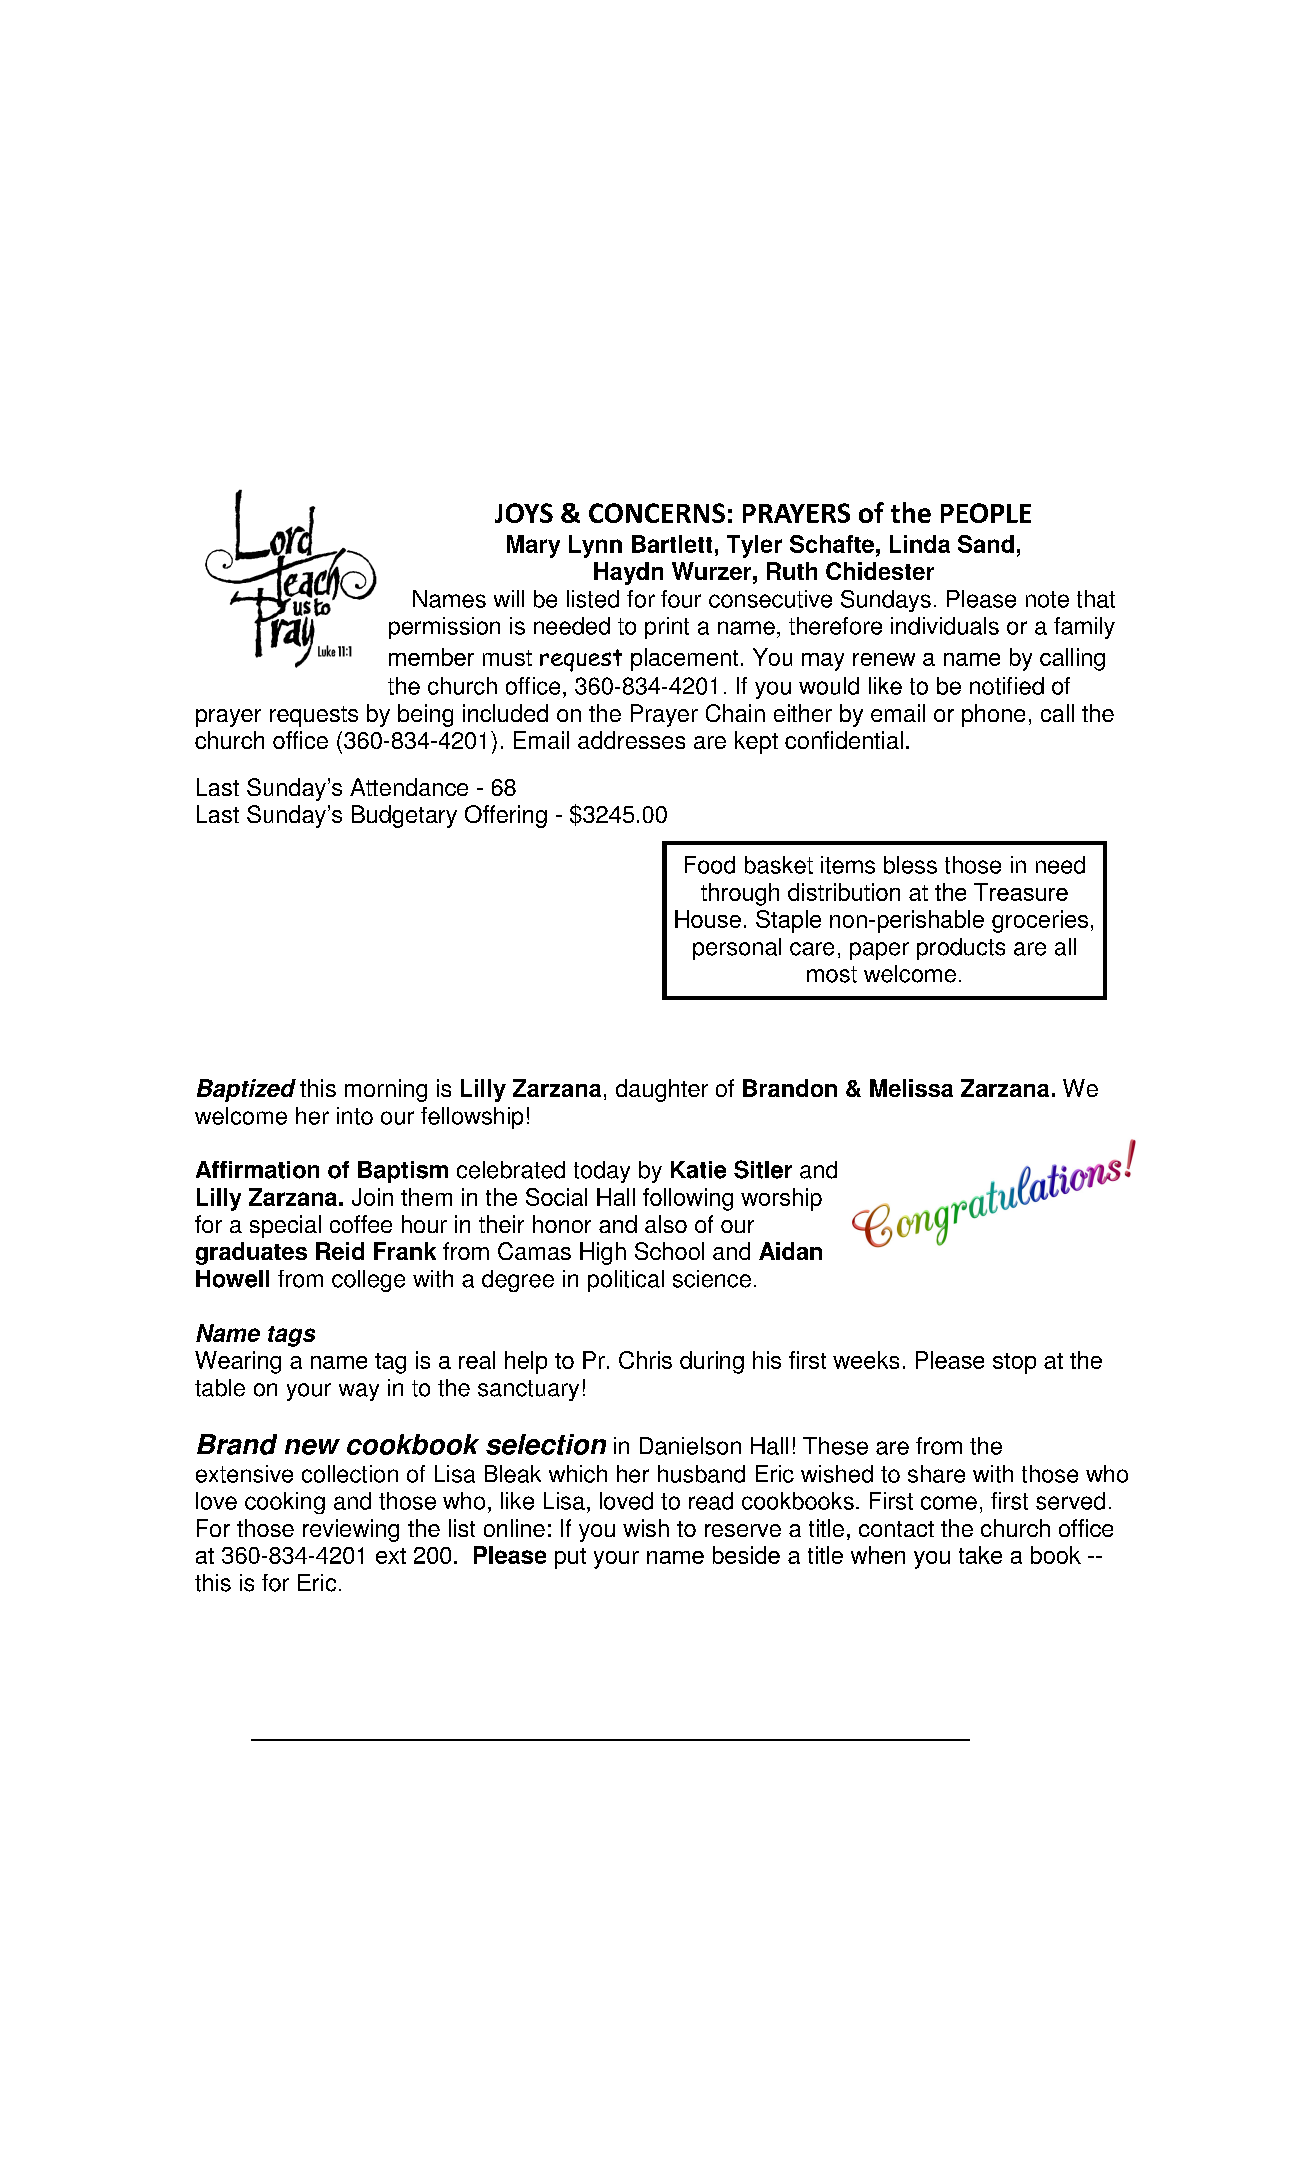  I want to click on Sand, so click(986, 544).
